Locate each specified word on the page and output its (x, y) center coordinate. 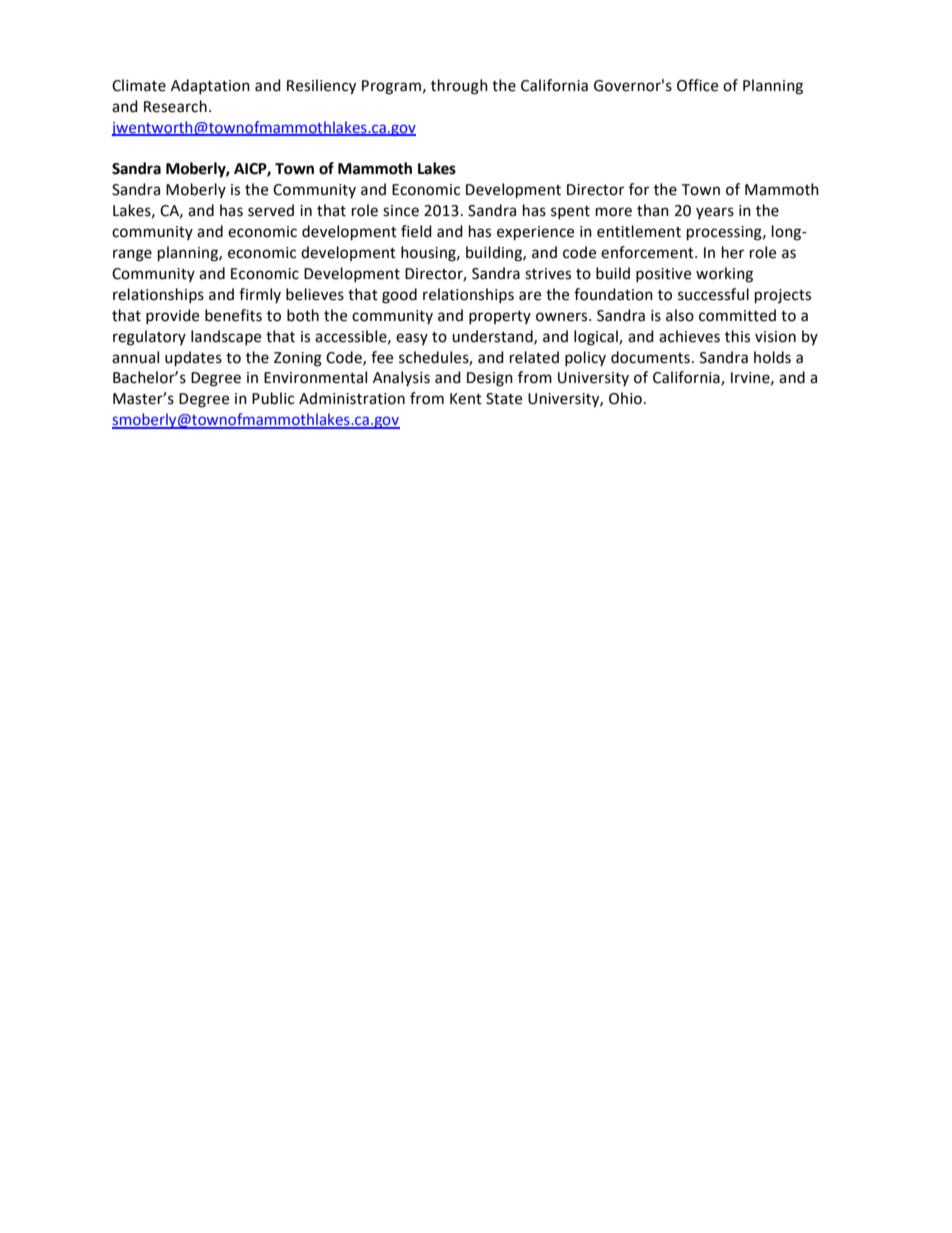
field (416, 231)
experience (535, 233)
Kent (466, 399)
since (401, 211)
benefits (233, 315)
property (500, 317)
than (653, 210)
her (733, 252)
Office (697, 85)
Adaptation (210, 86)
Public (273, 398)
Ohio (625, 398)
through (459, 87)
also (680, 315)
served (271, 210)
